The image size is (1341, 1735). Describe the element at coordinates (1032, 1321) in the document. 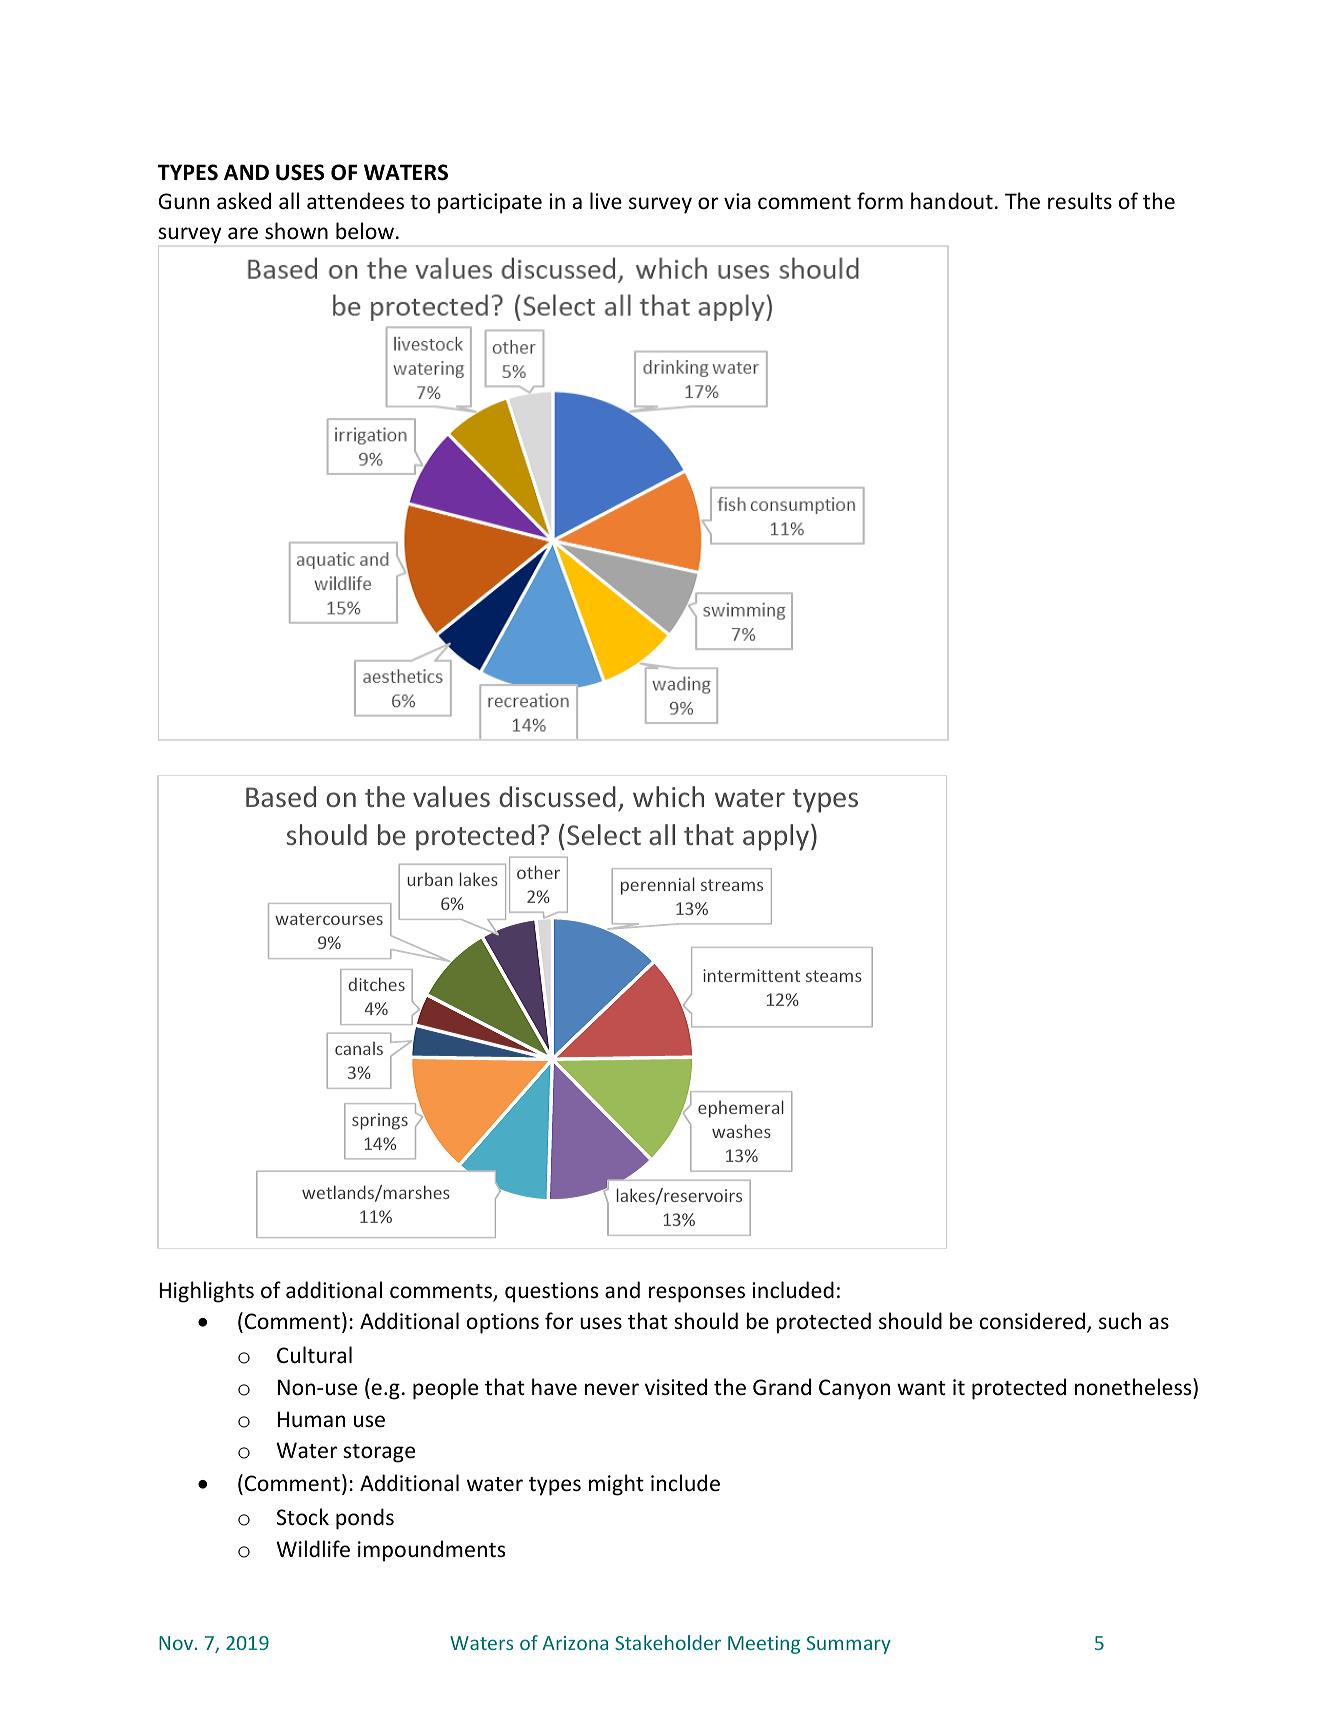

I see `considered` at that location.
